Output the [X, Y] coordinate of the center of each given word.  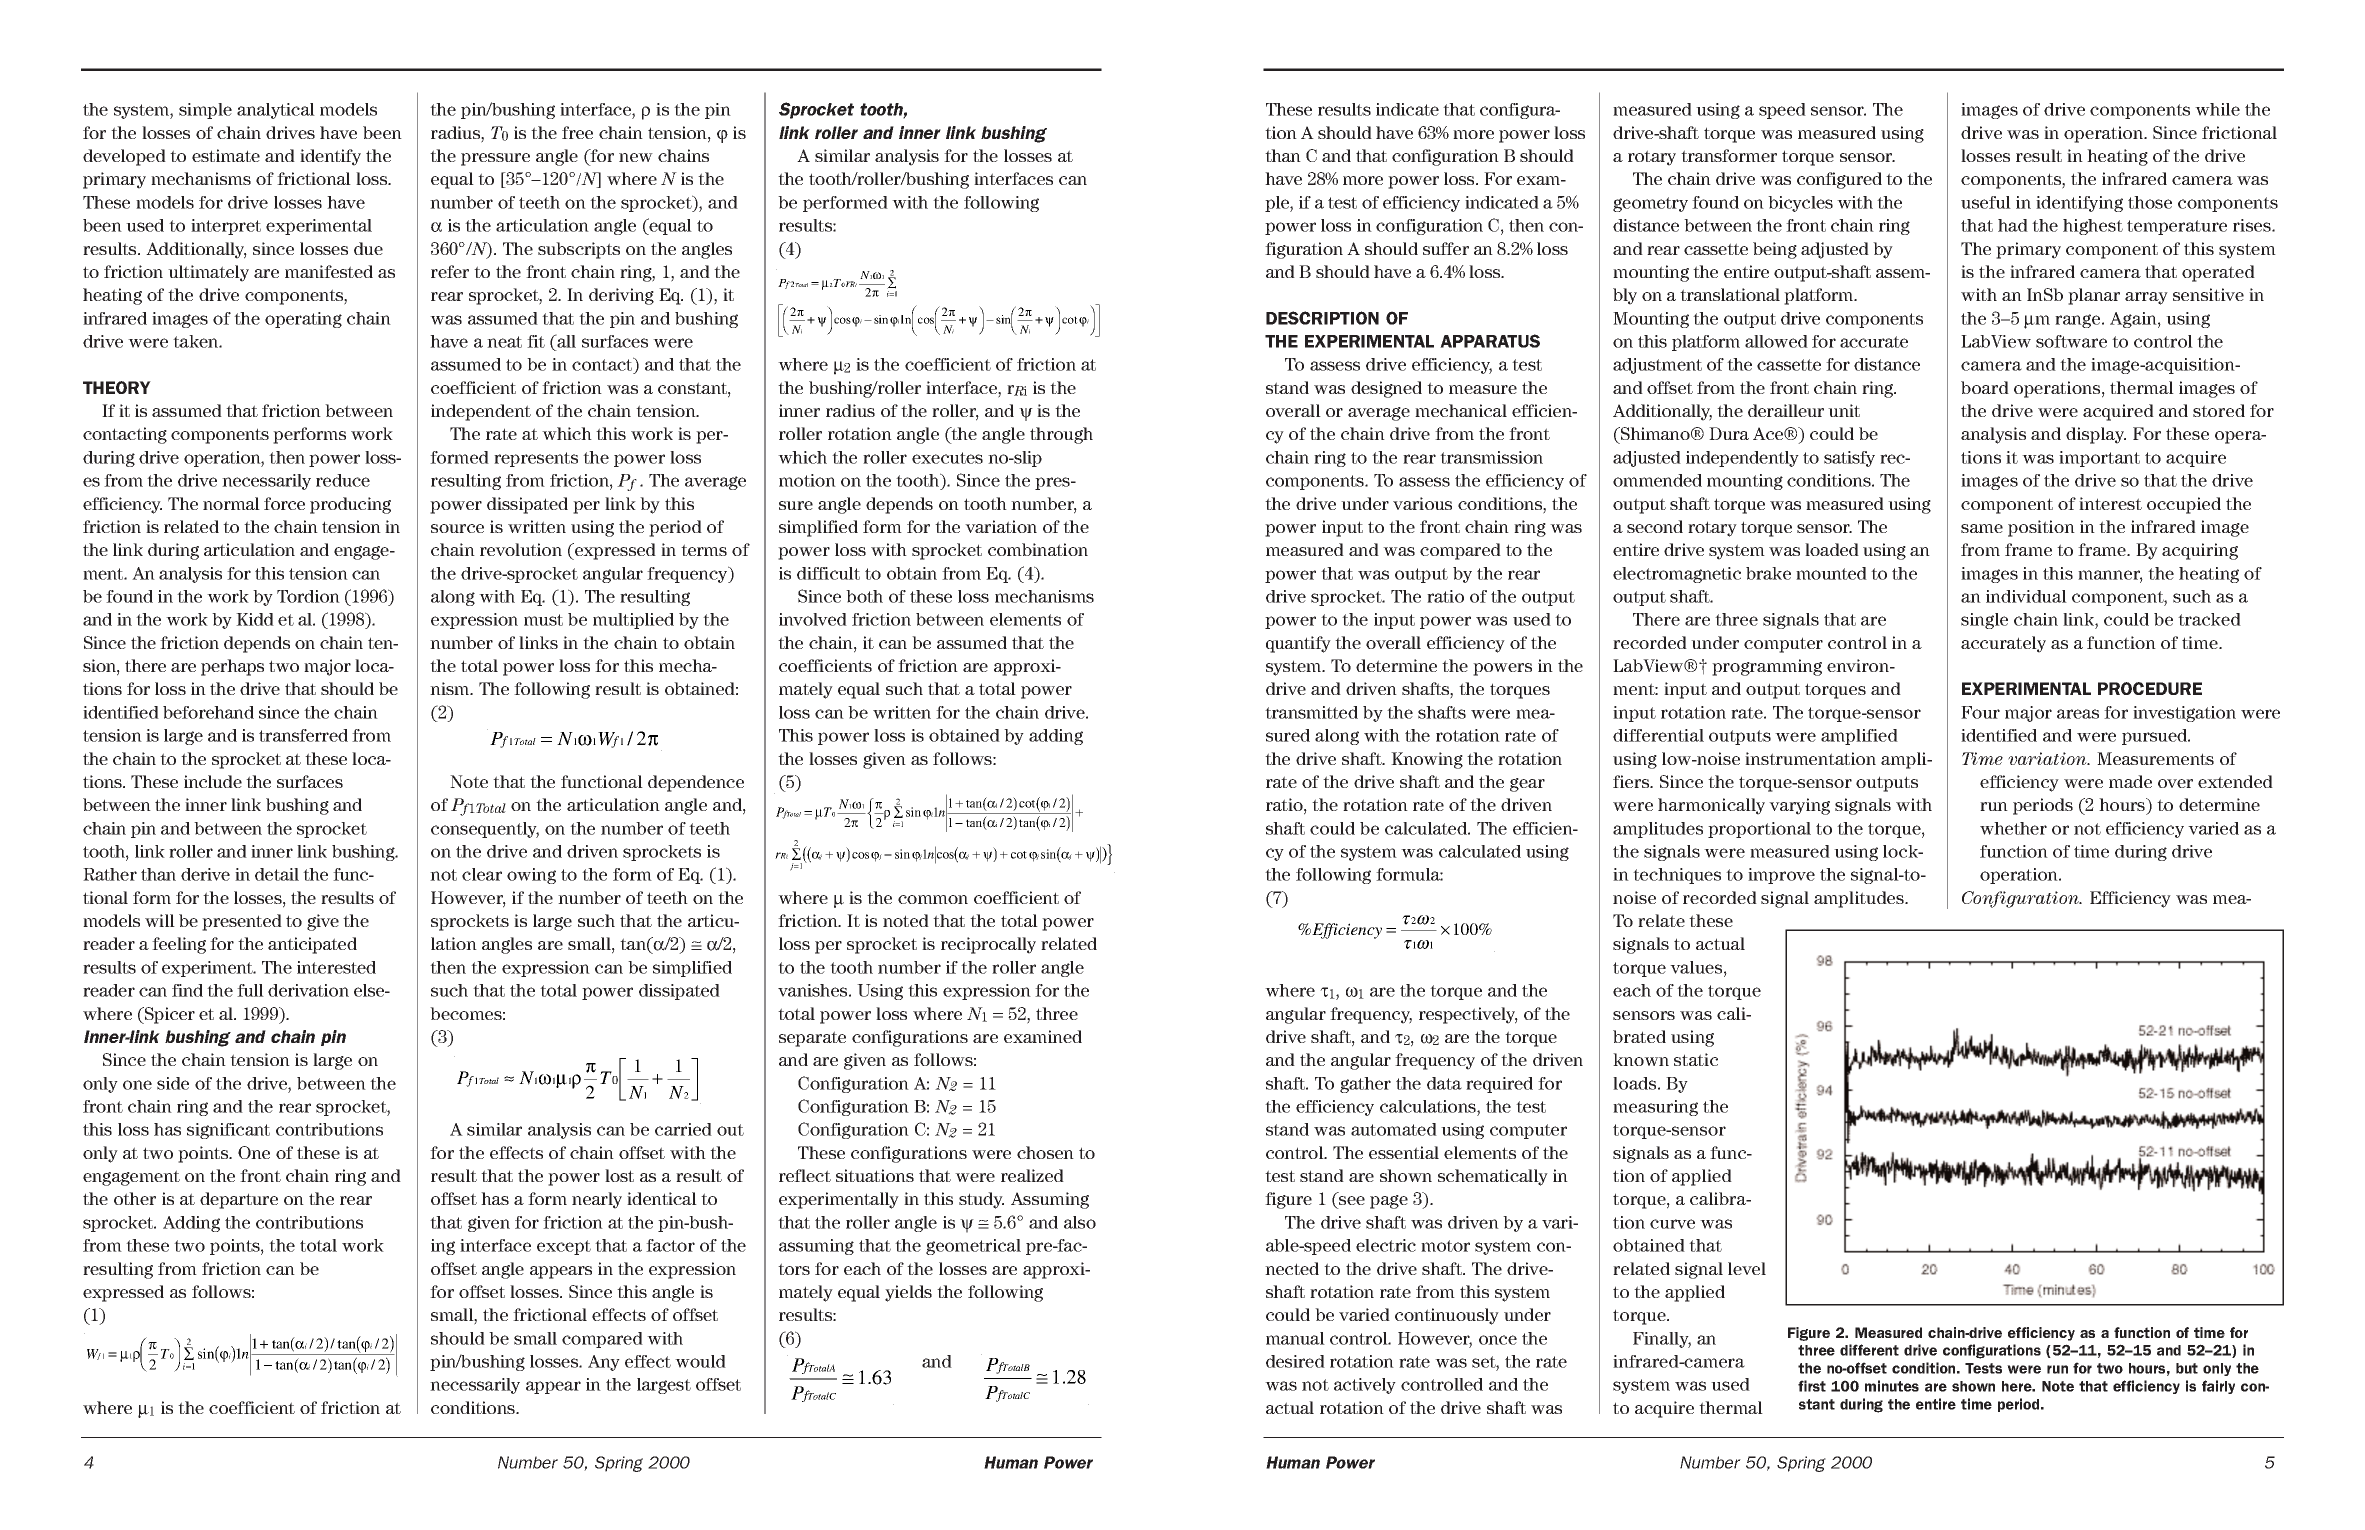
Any [604, 1363]
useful [1986, 202]
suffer [1446, 248]
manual [1295, 1338]
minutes [1892, 1386]
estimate [226, 155]
